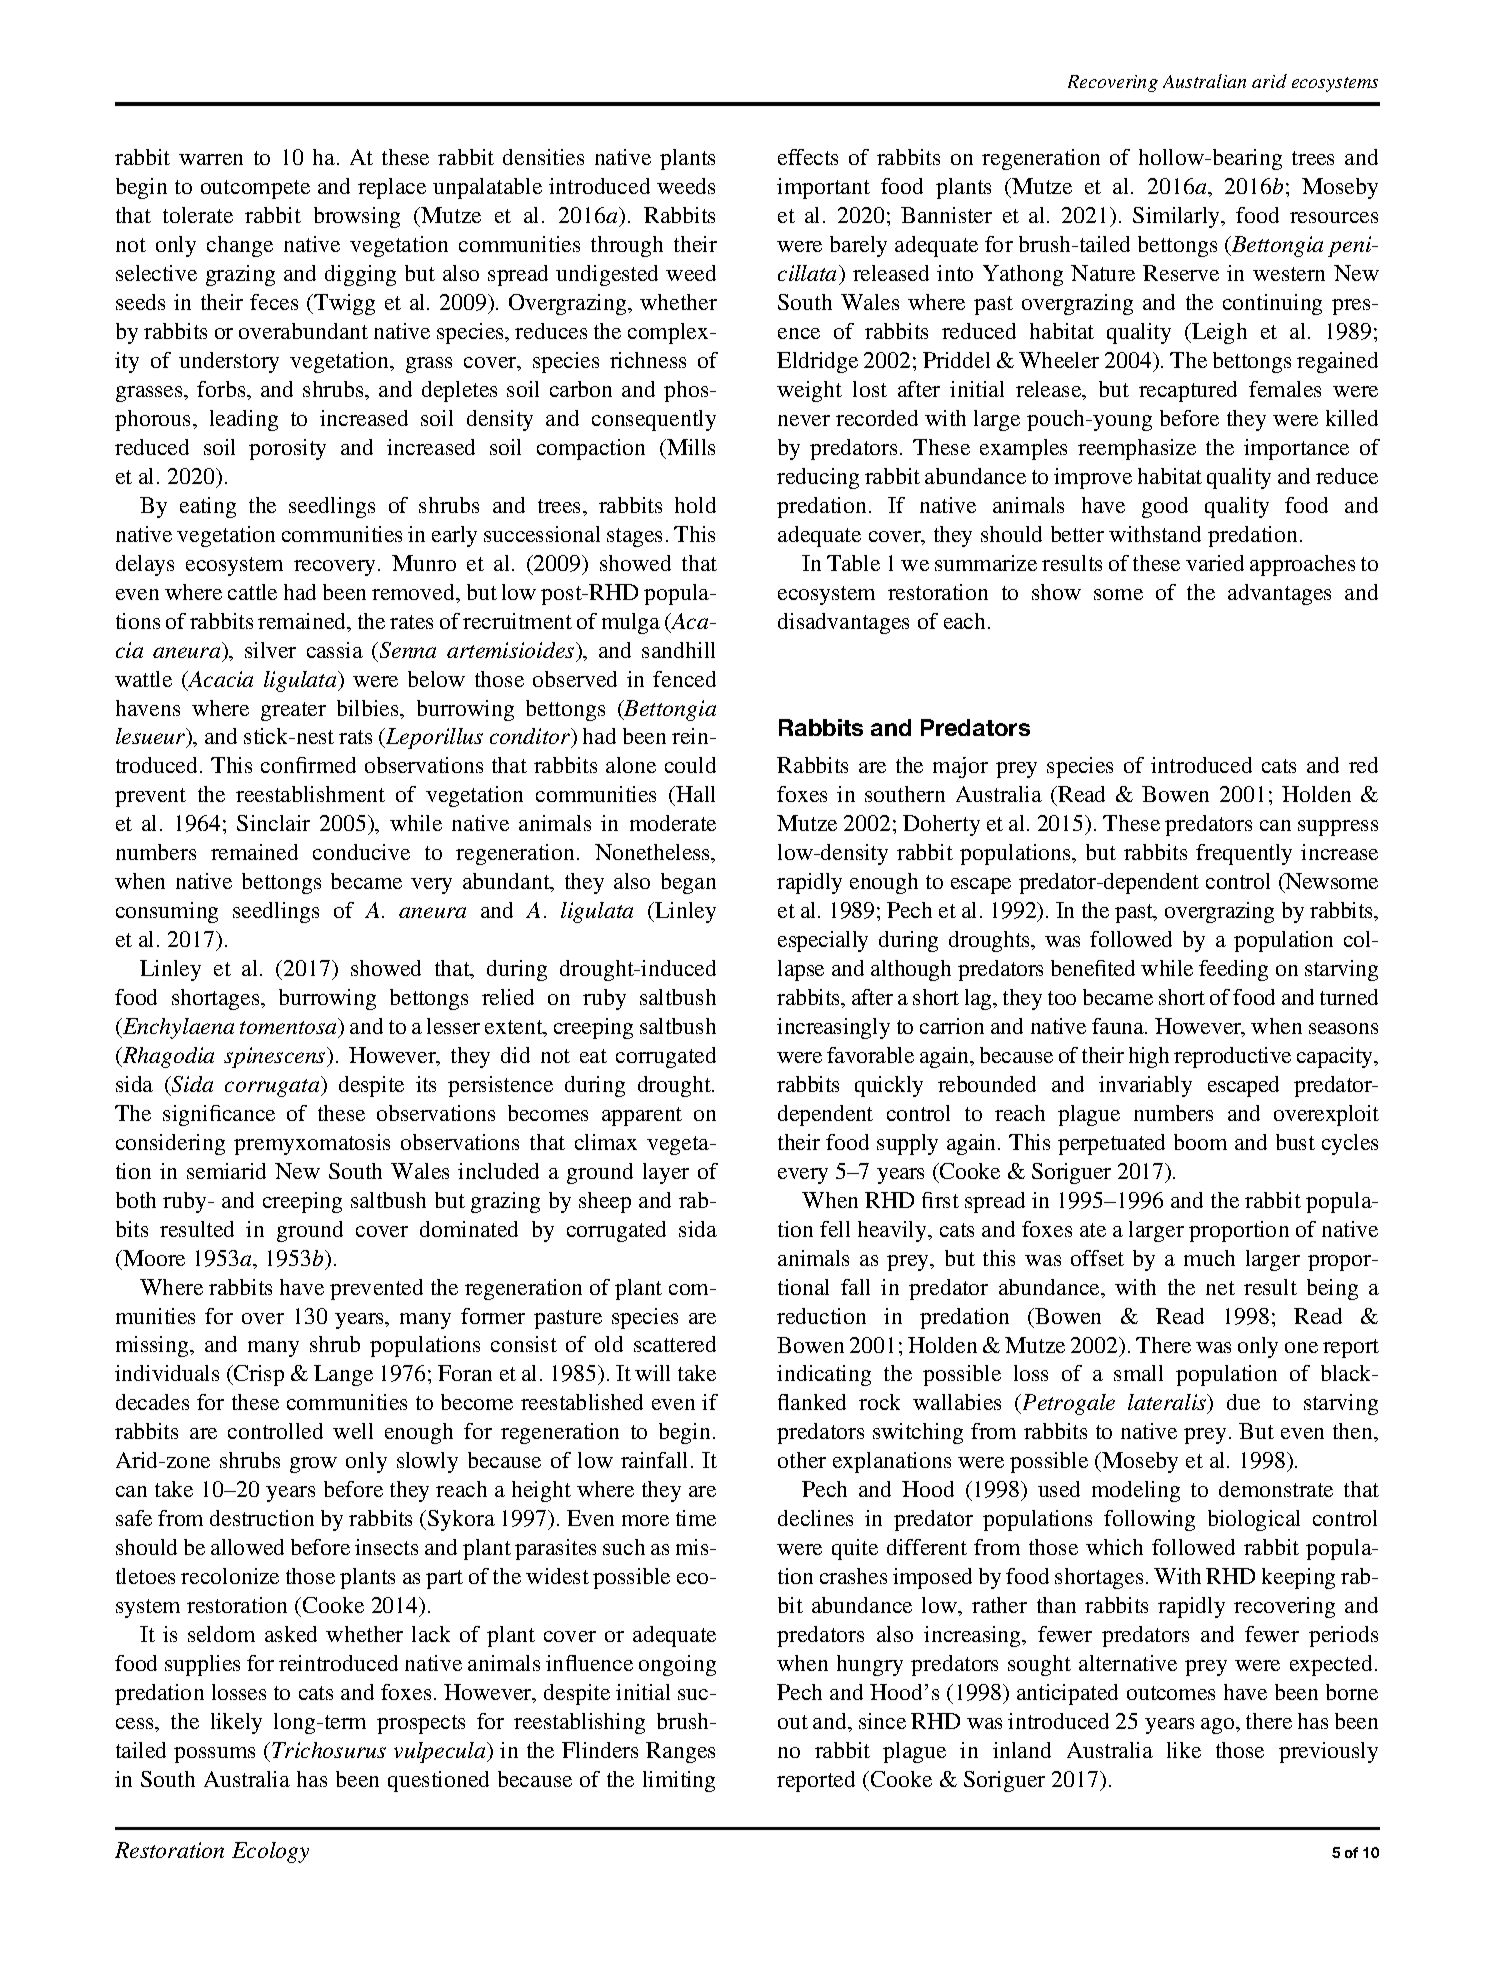  I want to click on Ecology, so click(270, 1852).
